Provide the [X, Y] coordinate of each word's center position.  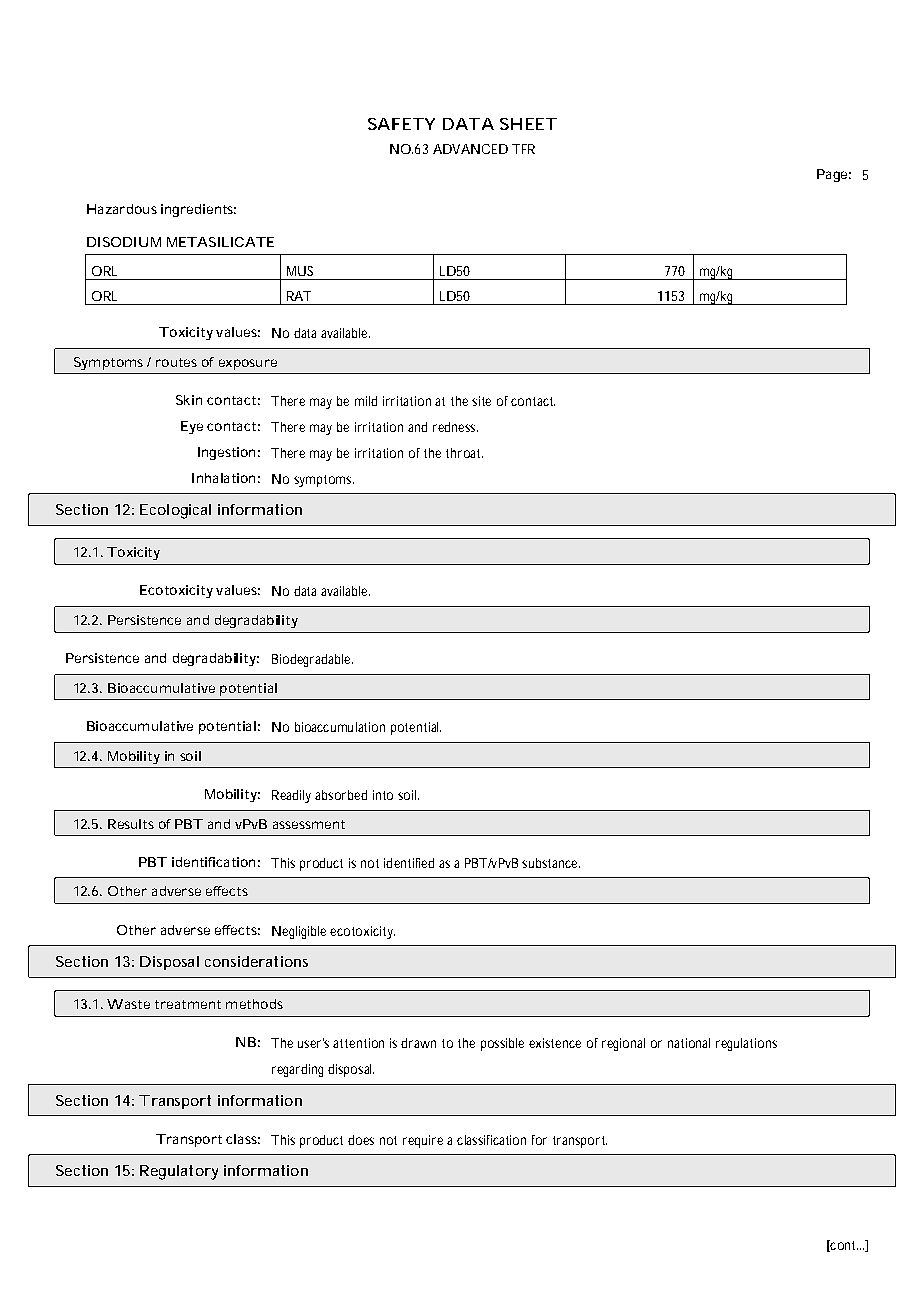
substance [551, 863]
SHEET [528, 124]
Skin [189, 400]
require [423, 1141]
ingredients [198, 210]
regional [623, 1044]
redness [455, 427]
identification [213, 862]
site [481, 401]
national [689, 1043]
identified [409, 863]
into [383, 795]
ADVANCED [470, 149]
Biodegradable [312, 660]
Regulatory [179, 1172]
